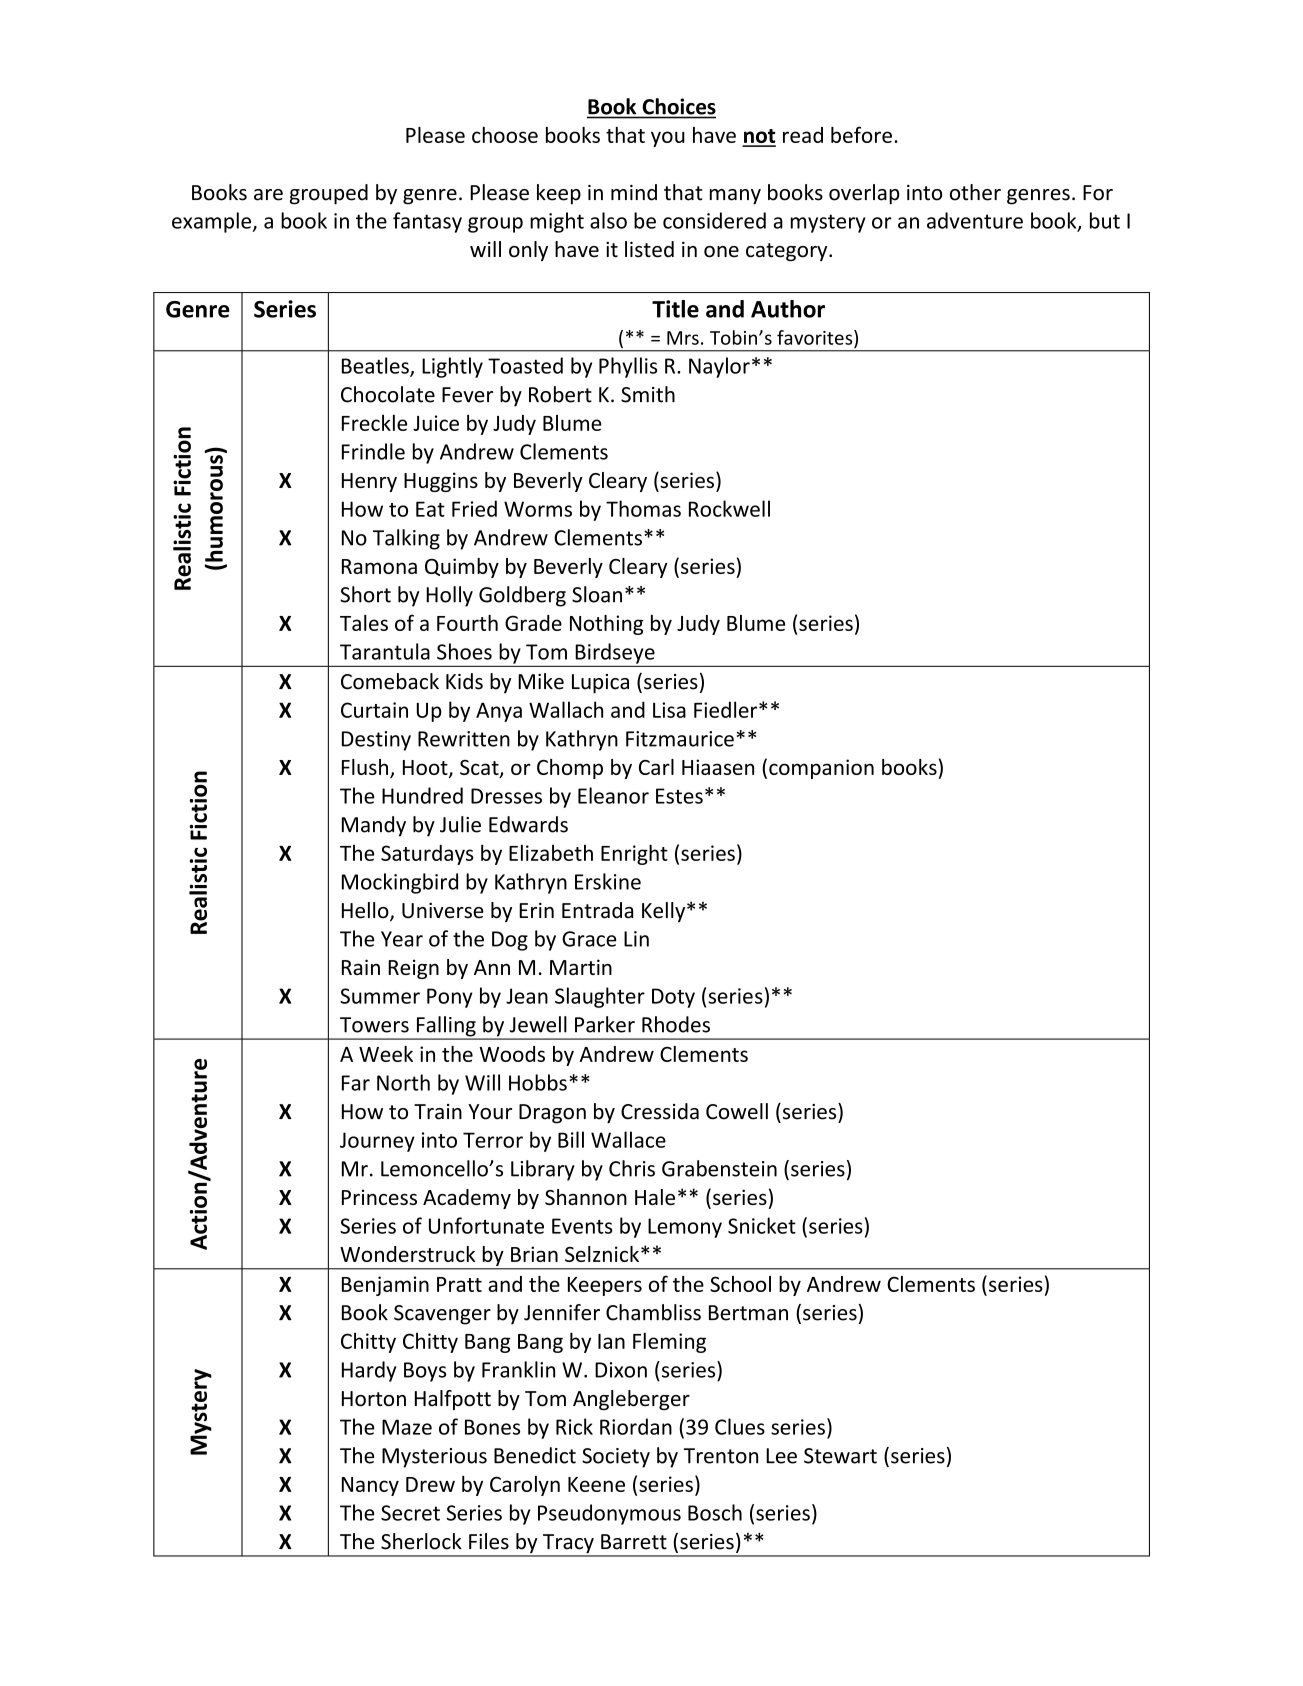  What do you see at coordinates (380, 996) in the screenshot?
I see `Summer` at bounding box center [380, 996].
